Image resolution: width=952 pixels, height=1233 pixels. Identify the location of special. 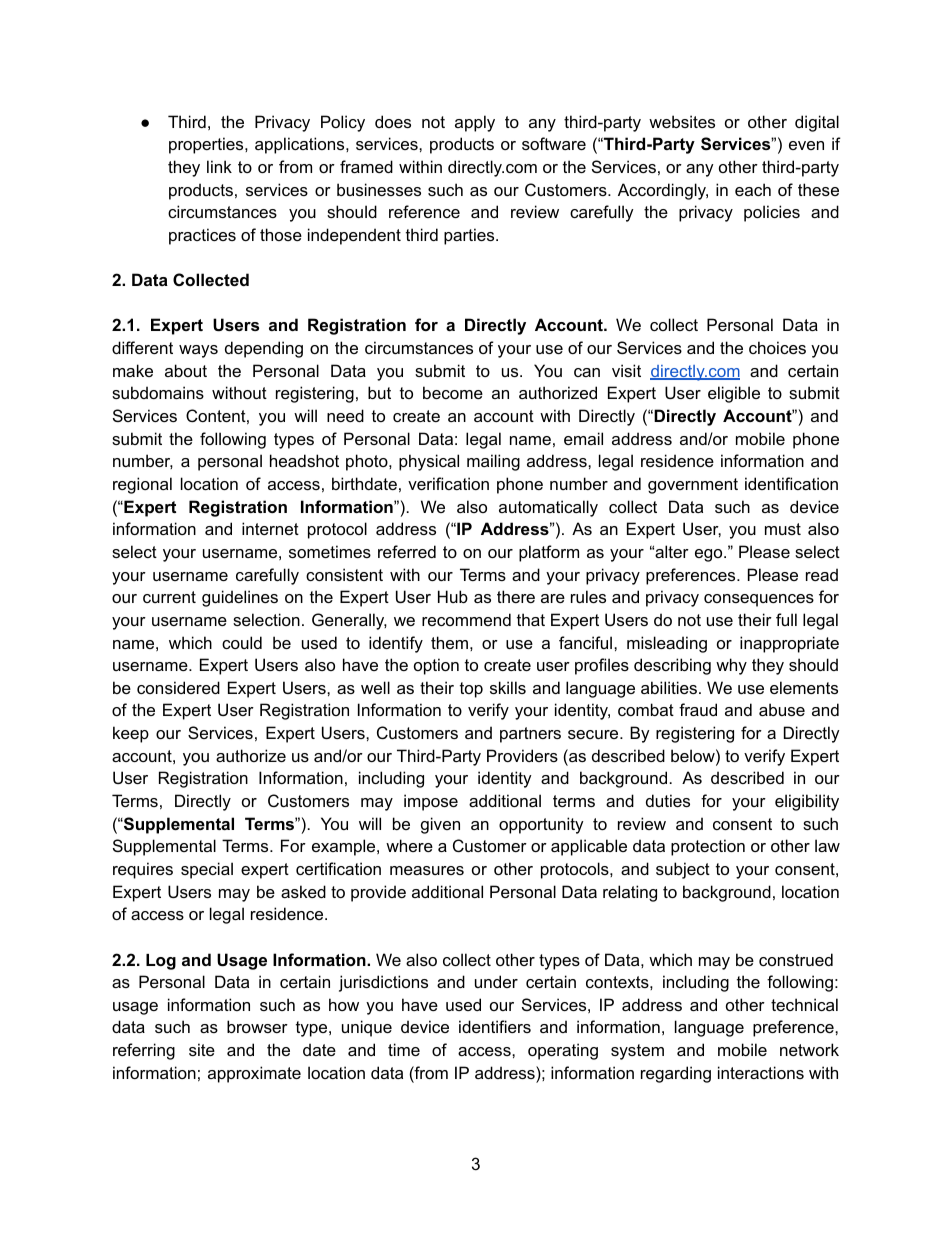
(207, 870).
